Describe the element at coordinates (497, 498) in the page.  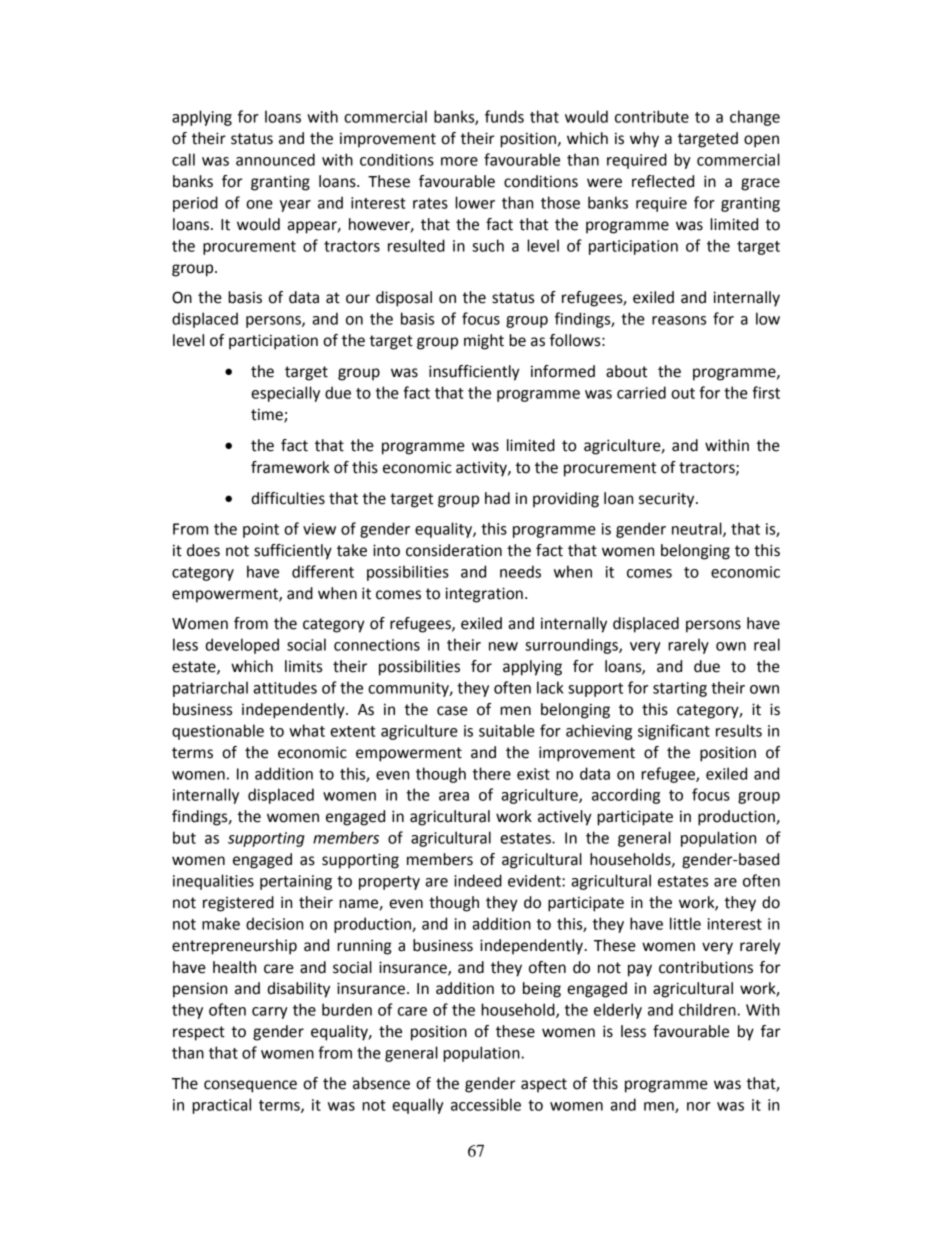
I see `had` at that location.
